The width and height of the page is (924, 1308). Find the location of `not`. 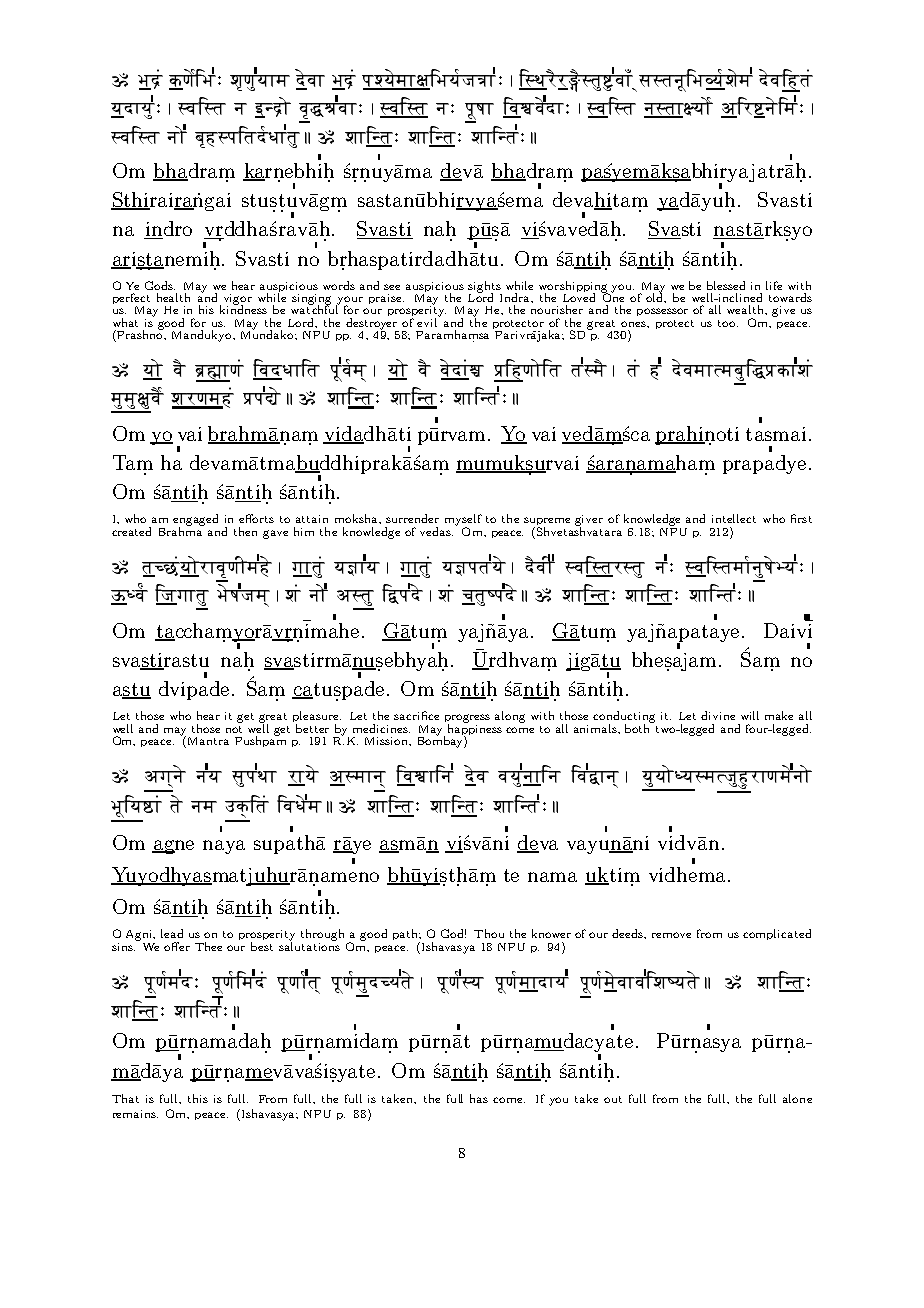

not is located at coordinates (234, 729).
